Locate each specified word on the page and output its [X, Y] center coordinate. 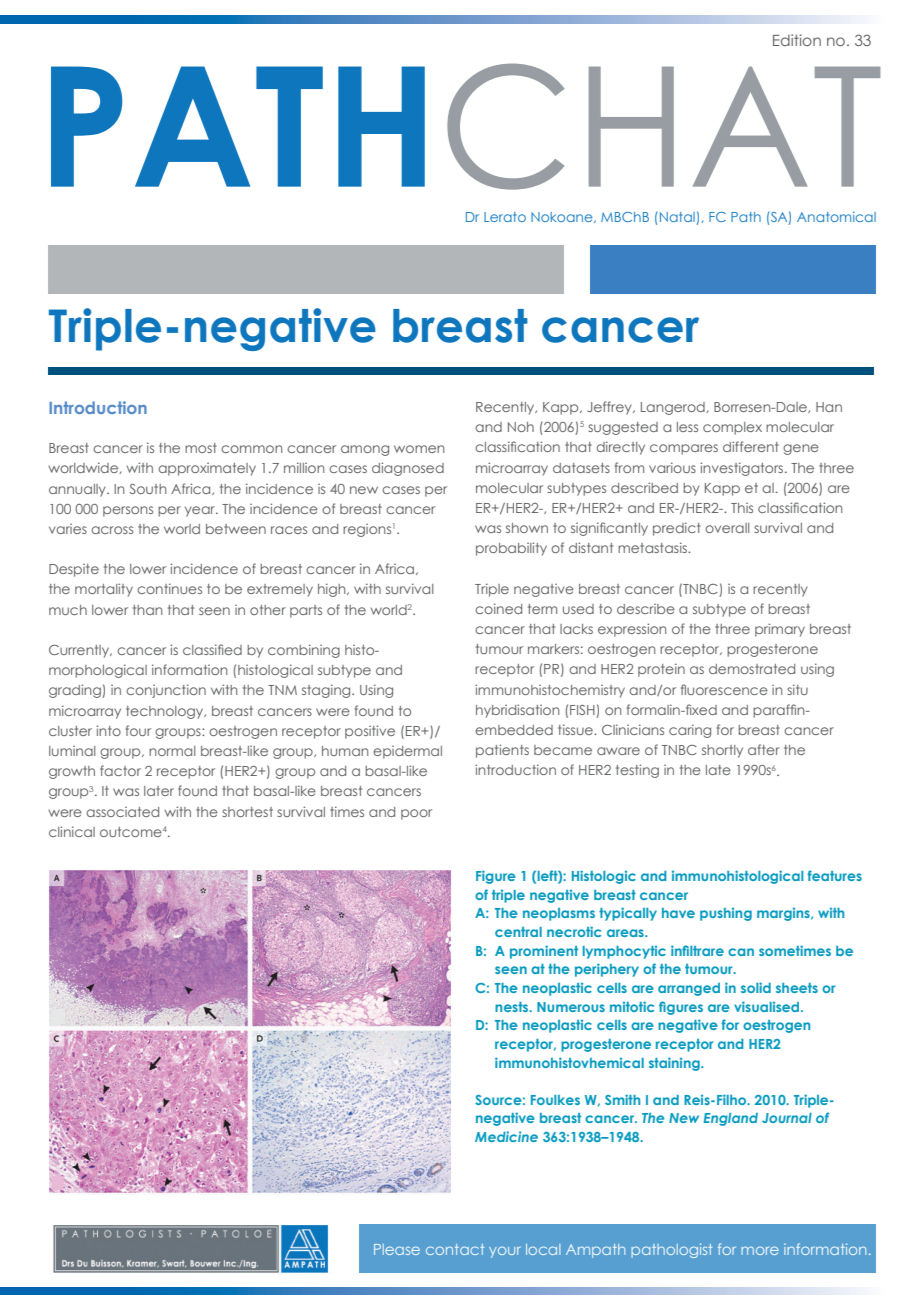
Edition [797, 40]
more [760, 1250]
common [251, 449]
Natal [677, 218]
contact [455, 1249]
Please [397, 1249]
